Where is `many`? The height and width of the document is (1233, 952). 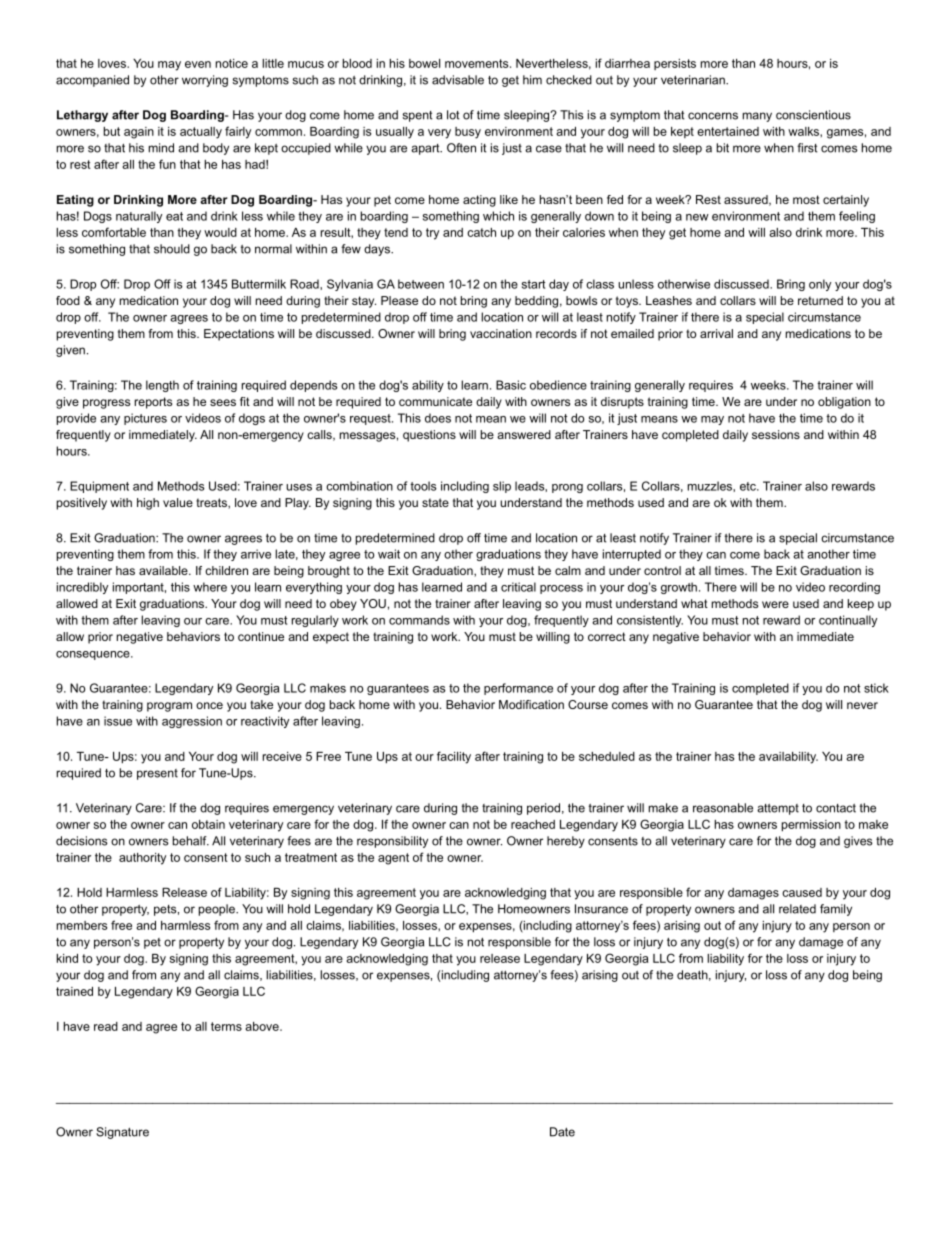
many is located at coordinates (757, 117).
